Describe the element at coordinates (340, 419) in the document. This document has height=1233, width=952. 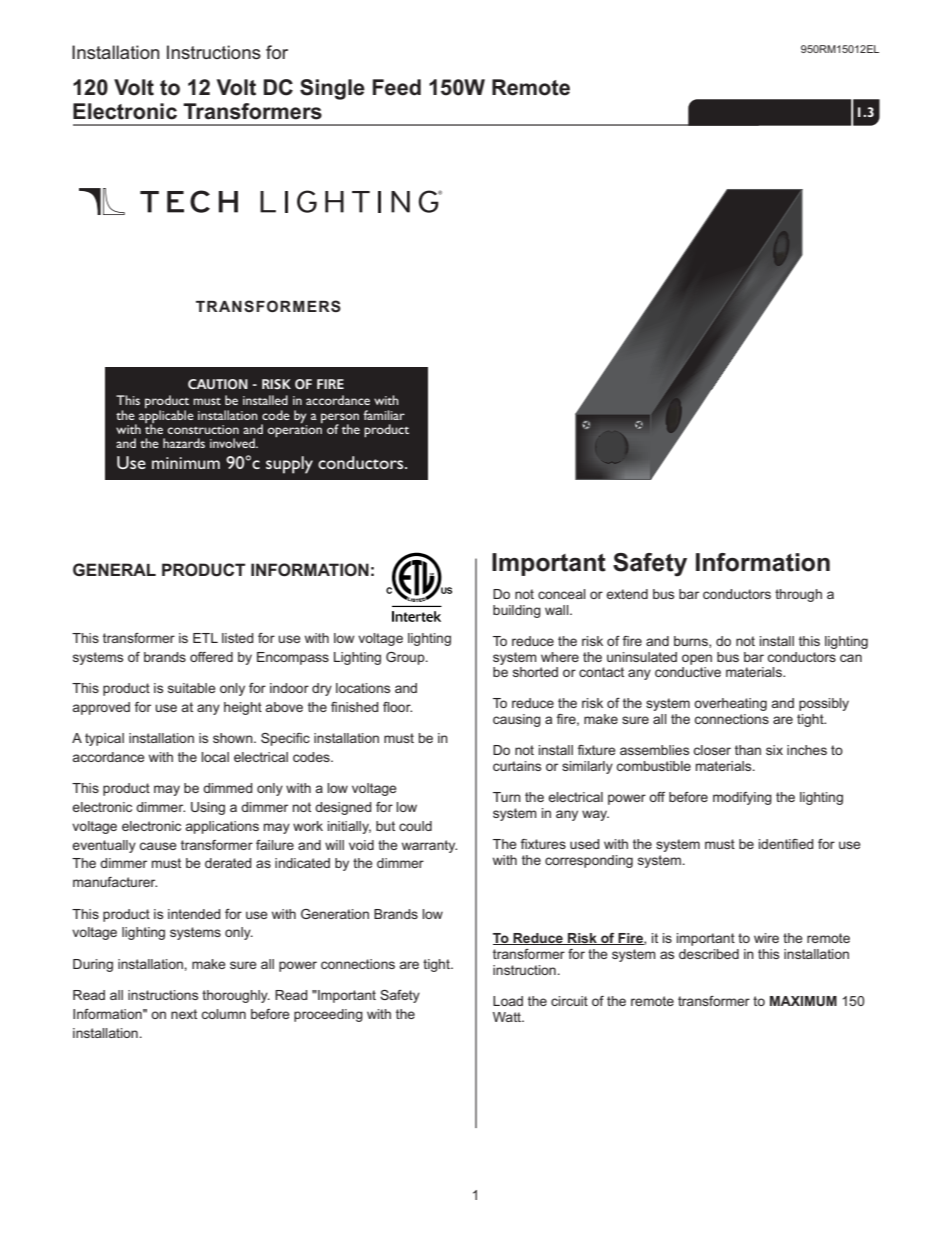
I see `person` at that location.
